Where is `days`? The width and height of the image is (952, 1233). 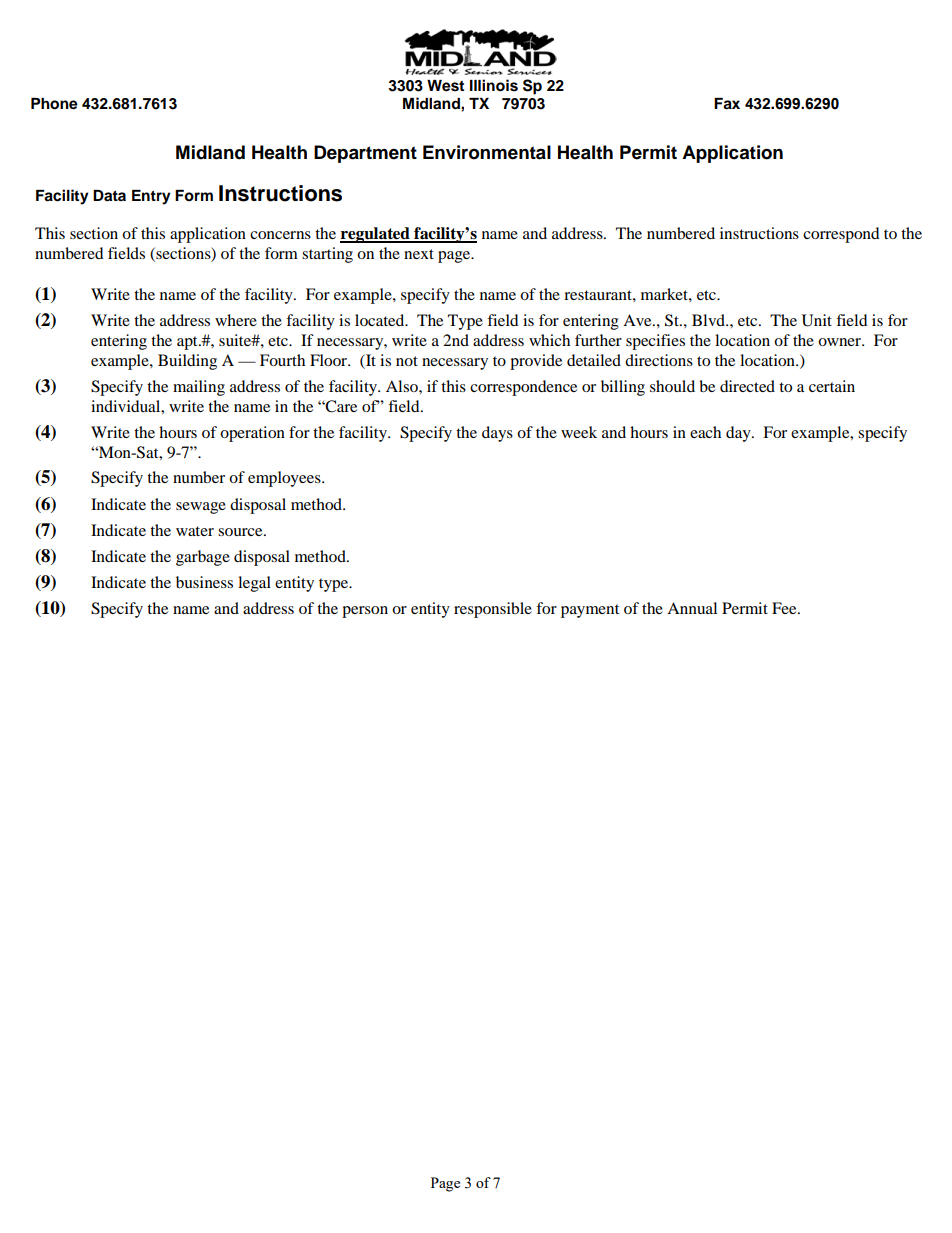
days is located at coordinates (497, 434).
